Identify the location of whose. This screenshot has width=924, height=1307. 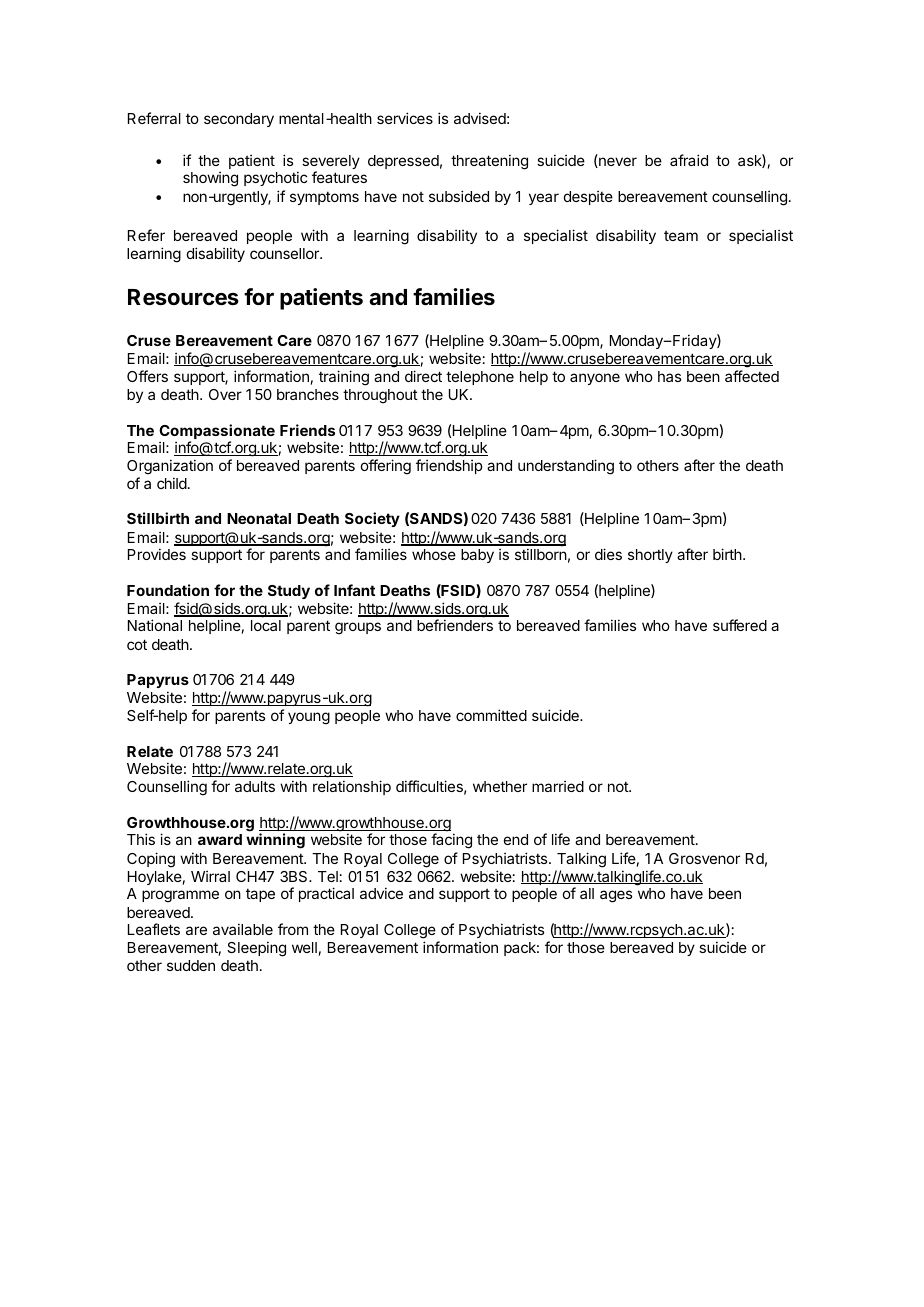
(434, 554).
